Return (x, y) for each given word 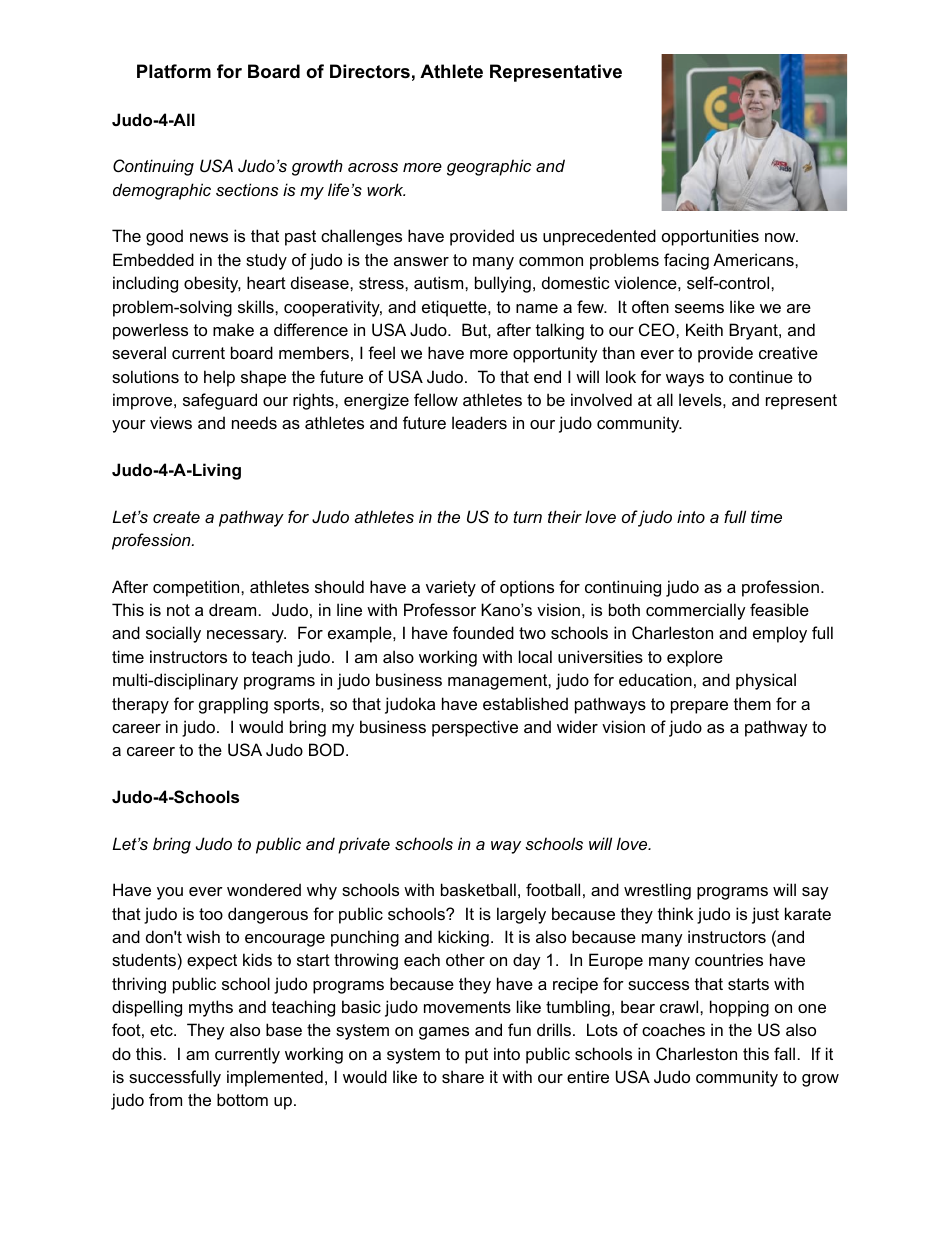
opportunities (710, 237)
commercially (696, 611)
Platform (174, 71)
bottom (242, 1099)
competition (197, 588)
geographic (489, 167)
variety (451, 588)
